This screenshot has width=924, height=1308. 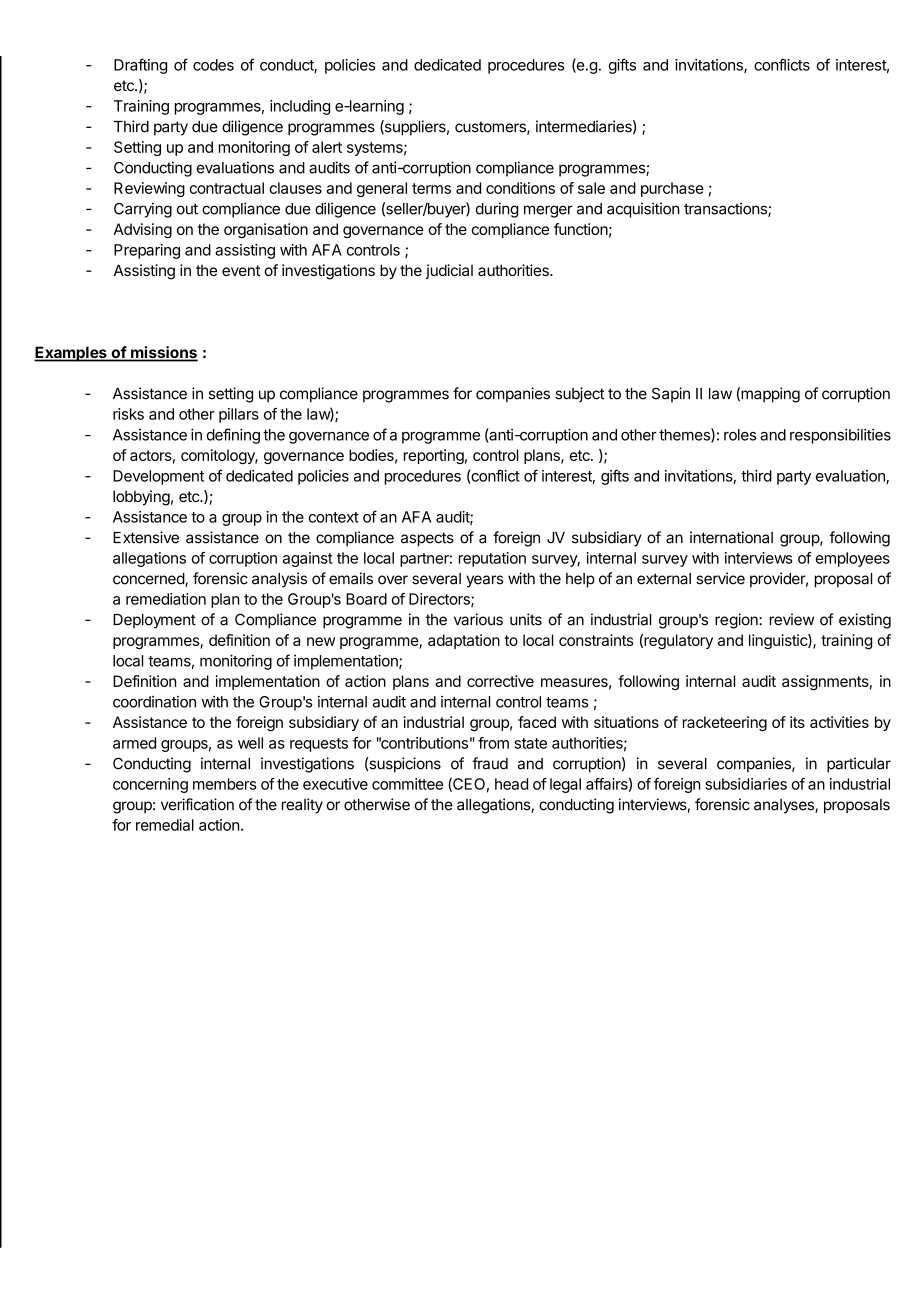 I want to click on subject, so click(x=580, y=394).
